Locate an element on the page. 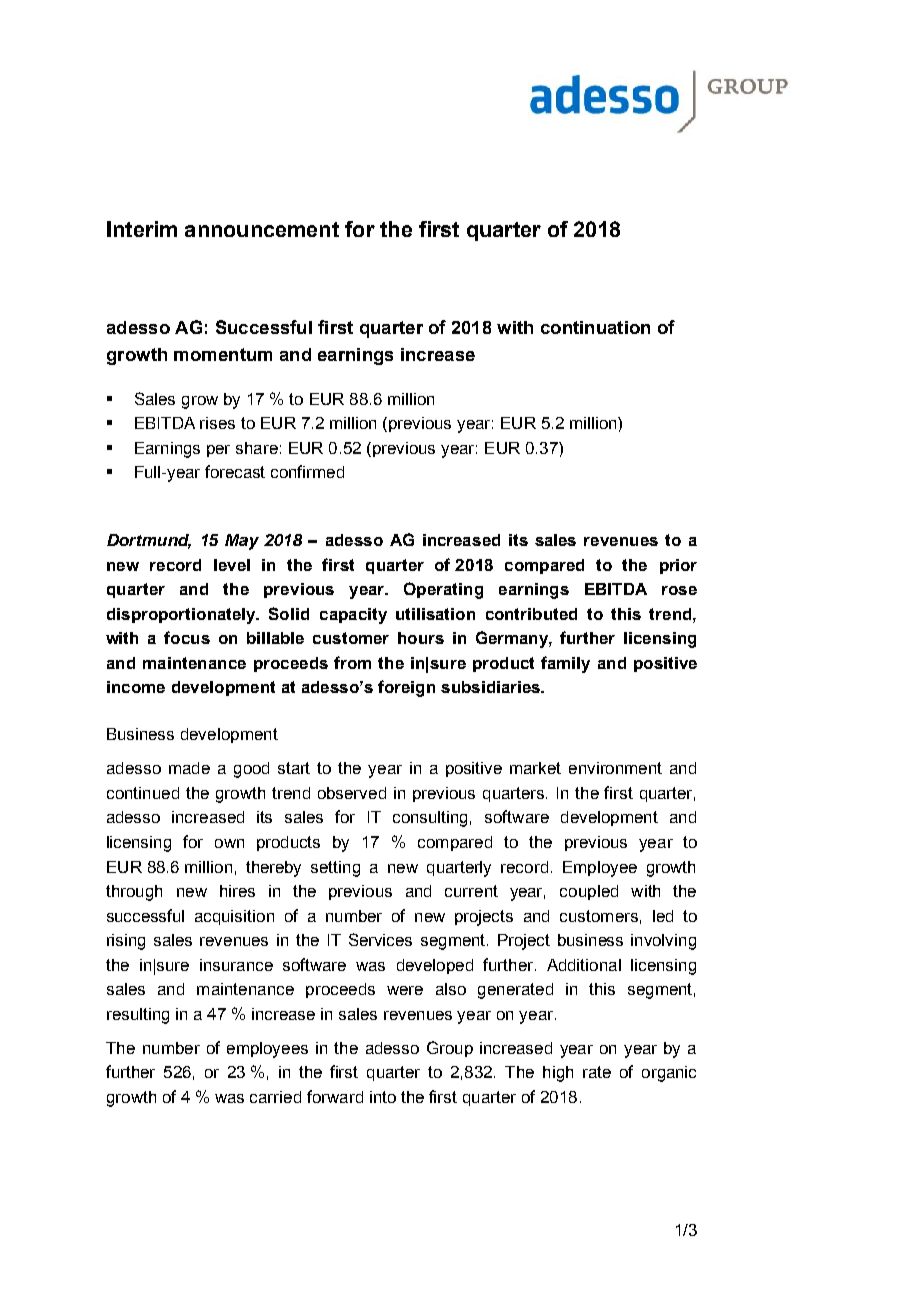  resulting is located at coordinates (138, 1016).
